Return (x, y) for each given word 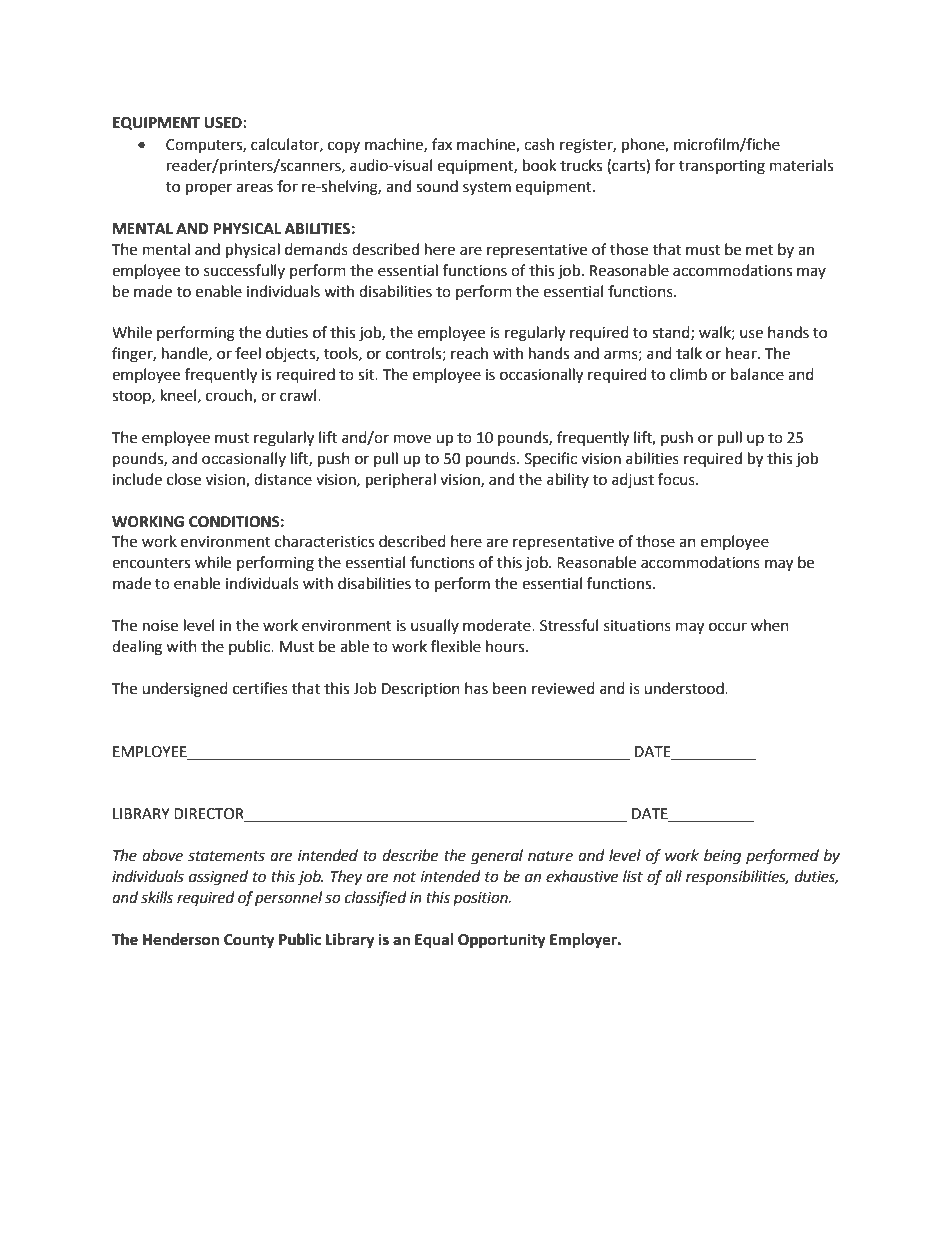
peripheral (401, 481)
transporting (722, 167)
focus (677, 479)
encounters (151, 563)
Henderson (181, 939)
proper (209, 189)
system (487, 188)
